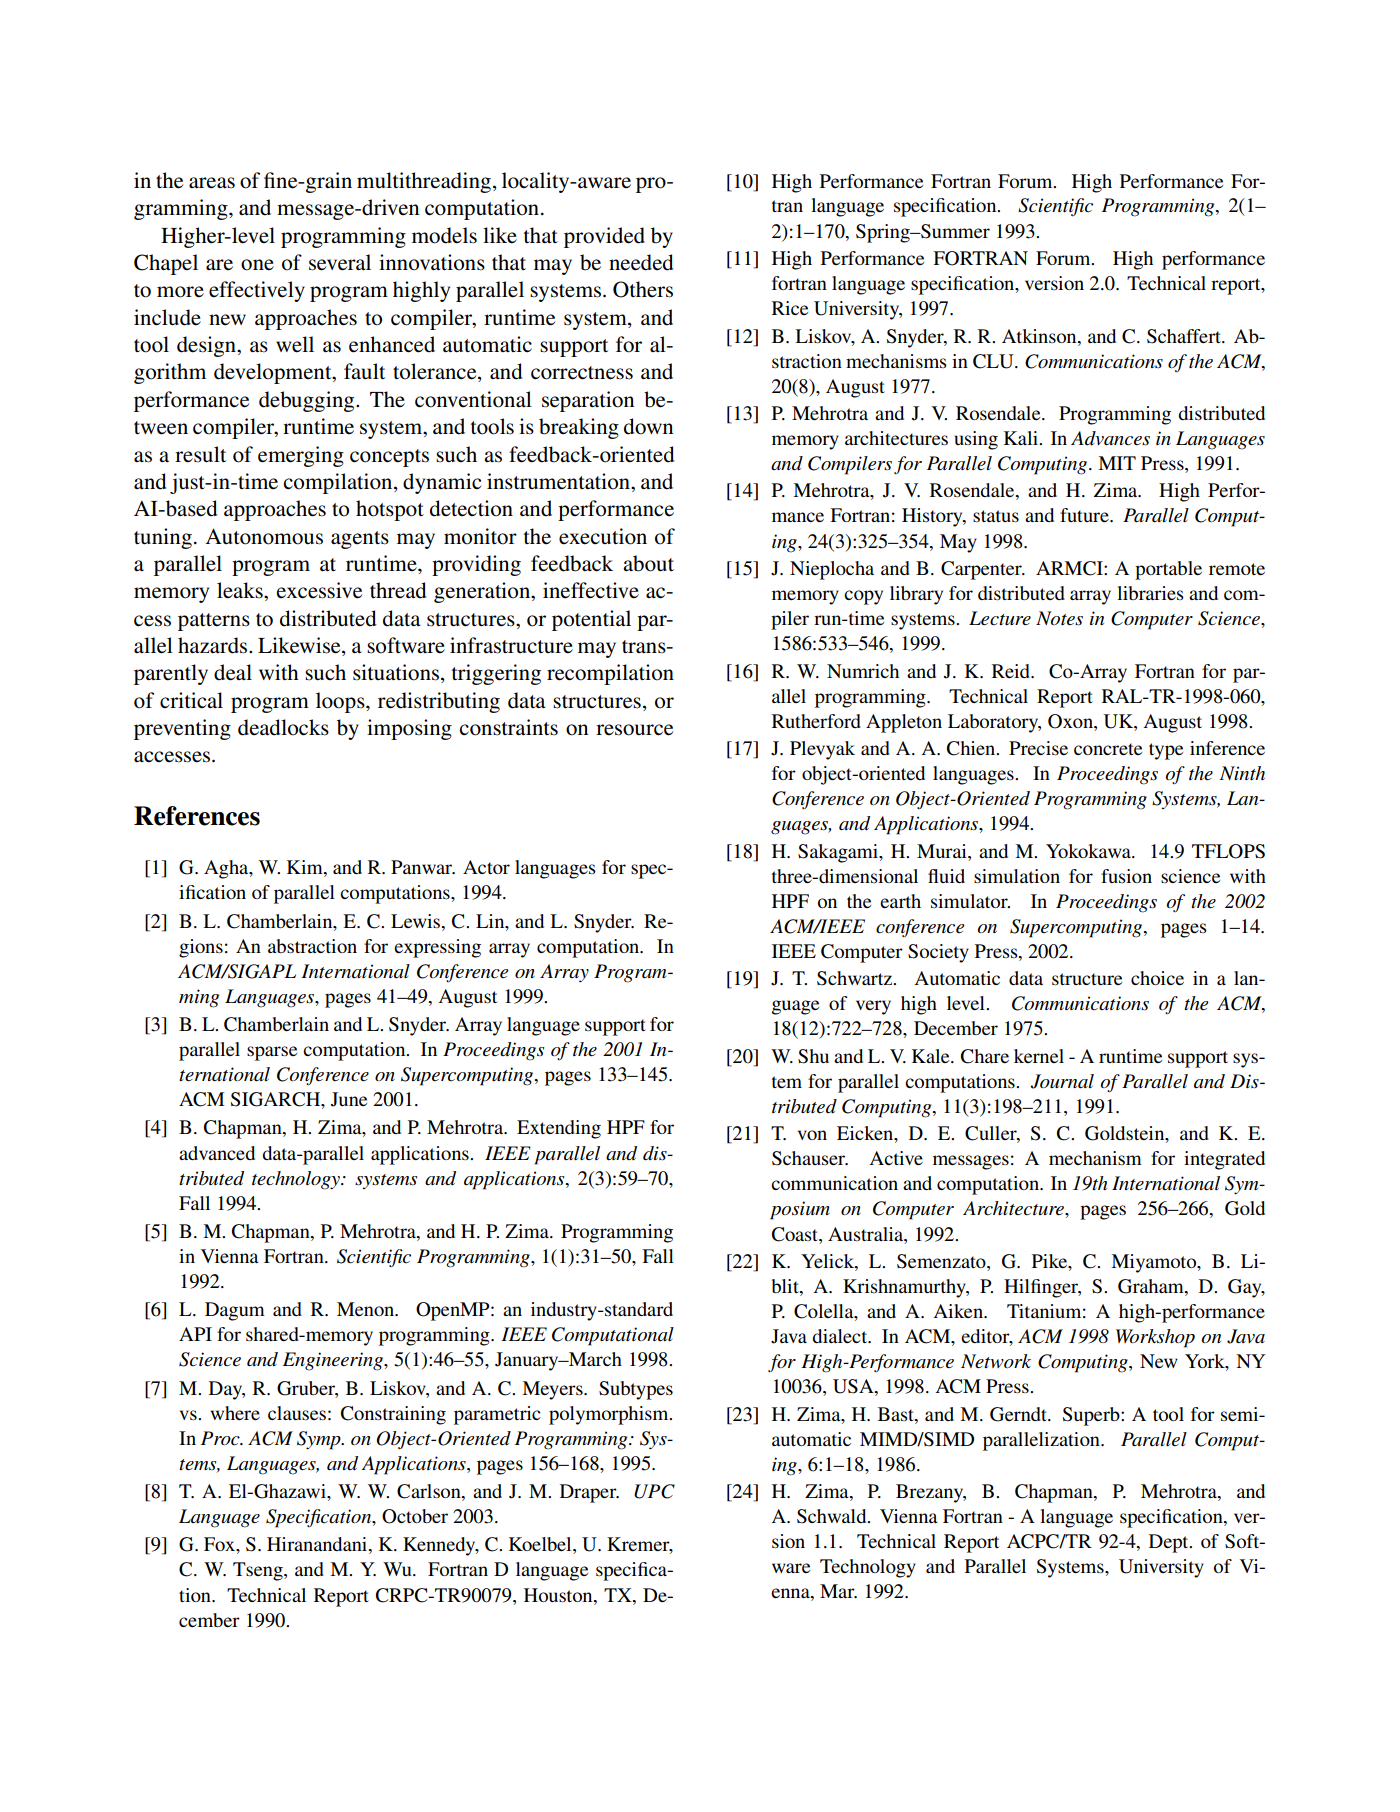 Image resolution: width=1400 pixels, height=1812 pixels. Describe the element at coordinates (264, 536) in the screenshot. I see `Autonomous` at that location.
